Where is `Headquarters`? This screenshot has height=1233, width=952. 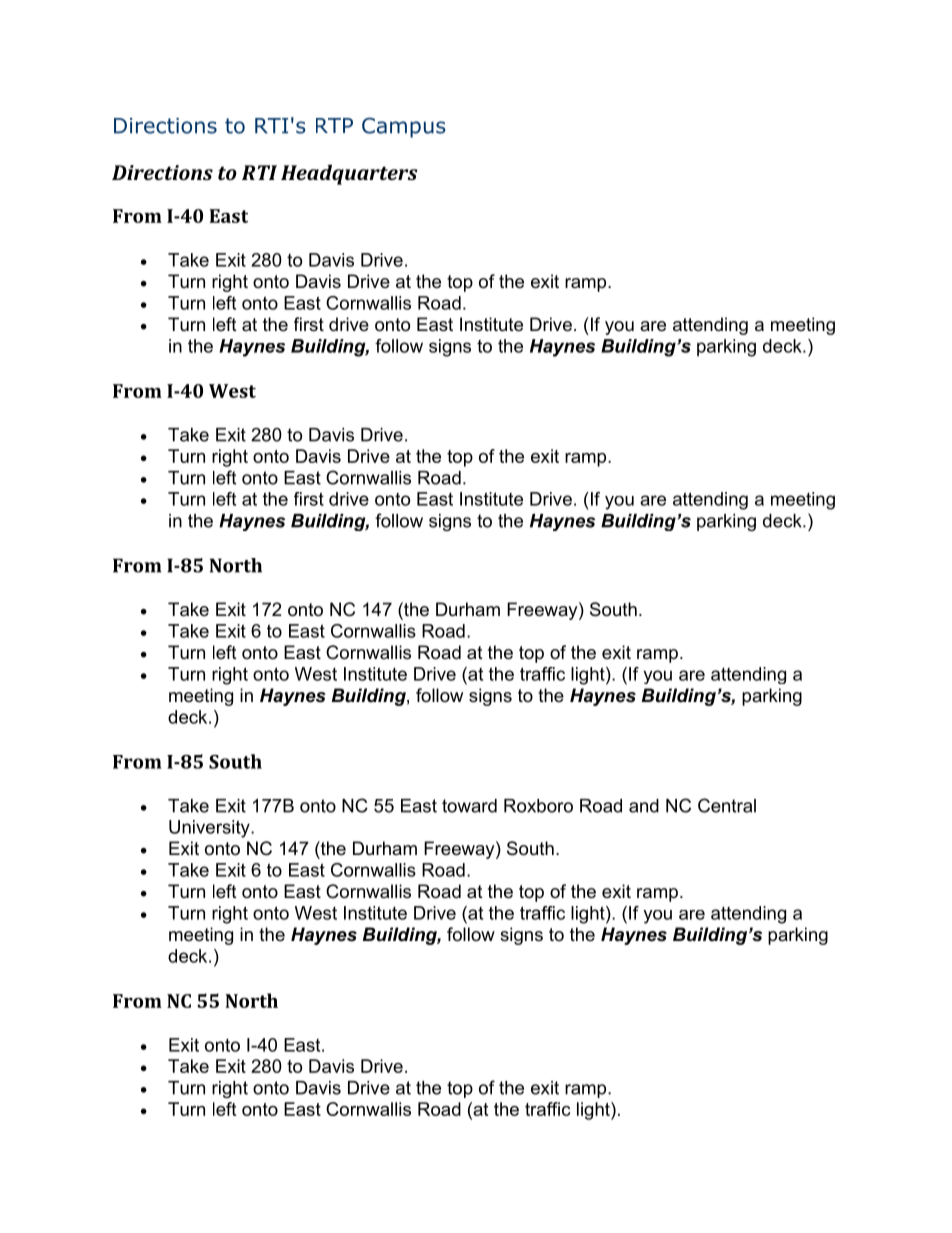 Headquarters is located at coordinates (349, 174).
